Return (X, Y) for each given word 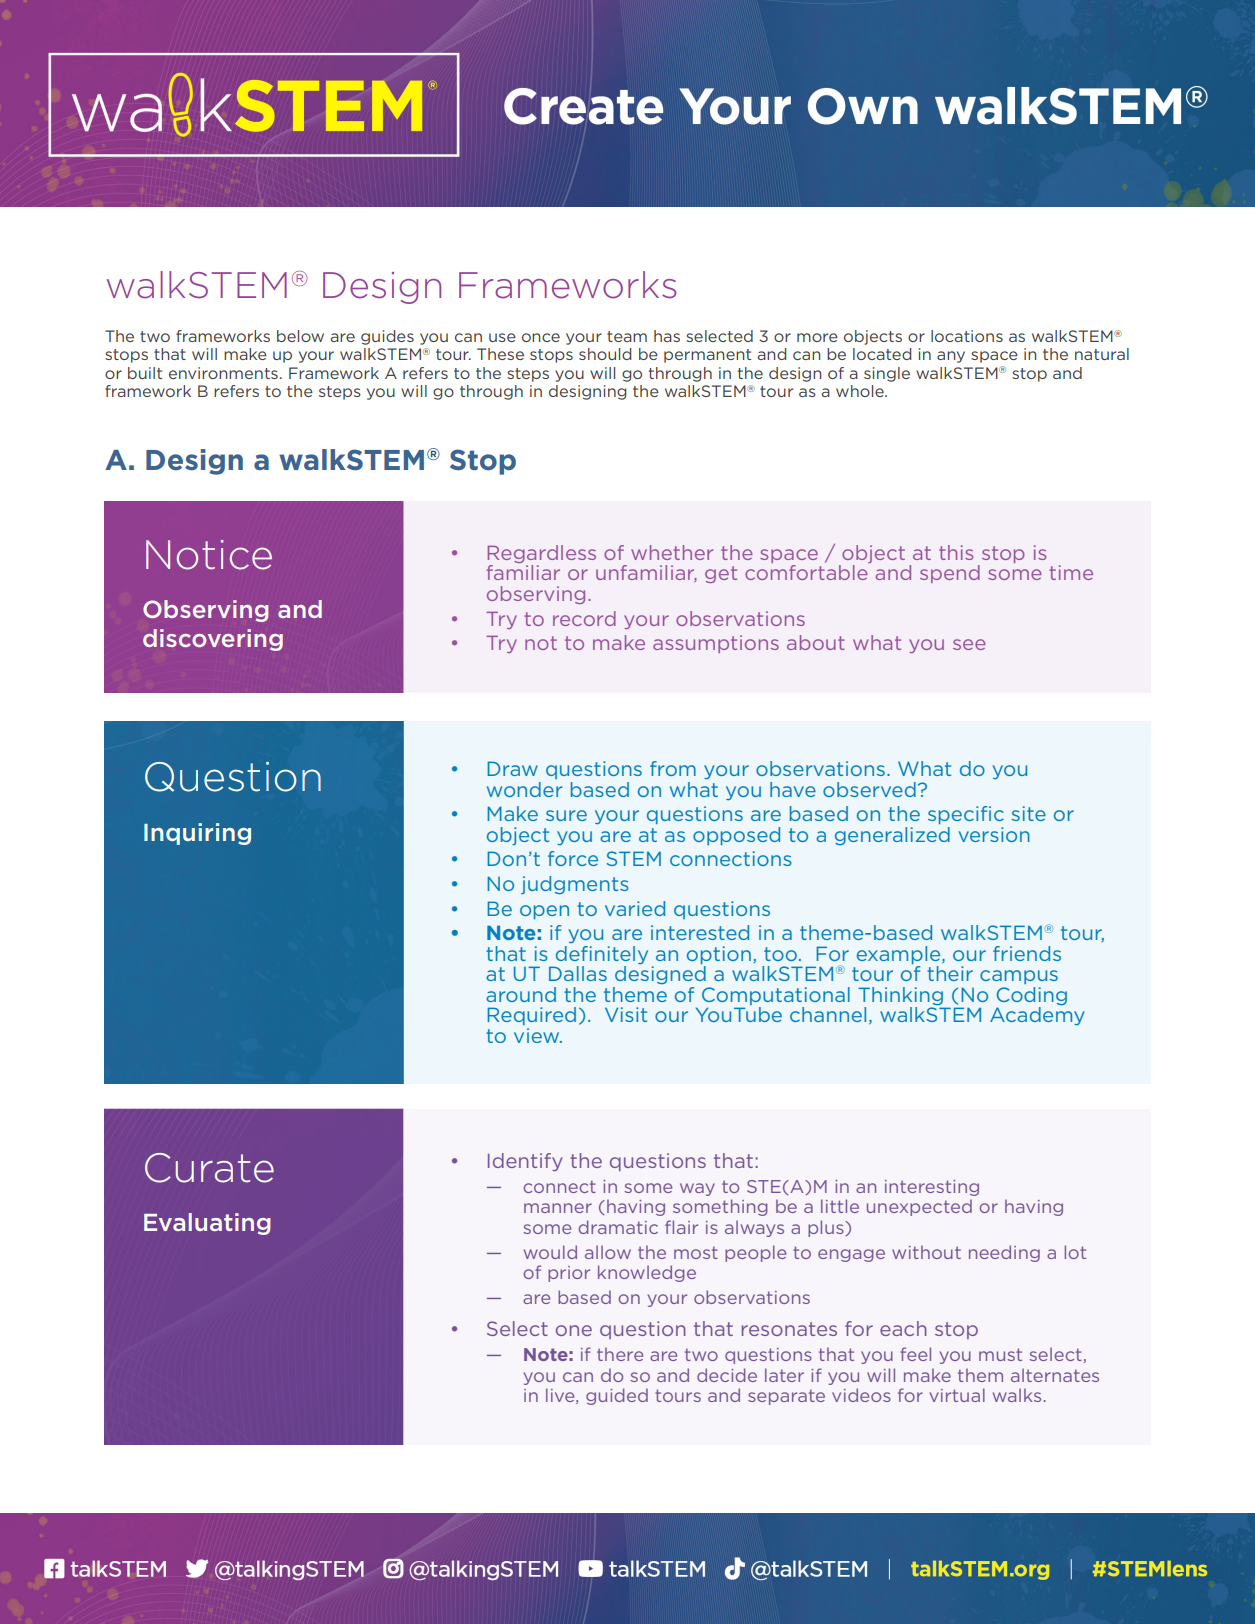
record (584, 618)
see (969, 644)
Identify (525, 1162)
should (605, 354)
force (573, 858)
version (994, 834)
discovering (213, 640)
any (951, 357)
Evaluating (207, 1224)
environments (223, 373)
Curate (209, 1168)
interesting (932, 1188)
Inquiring (197, 834)
